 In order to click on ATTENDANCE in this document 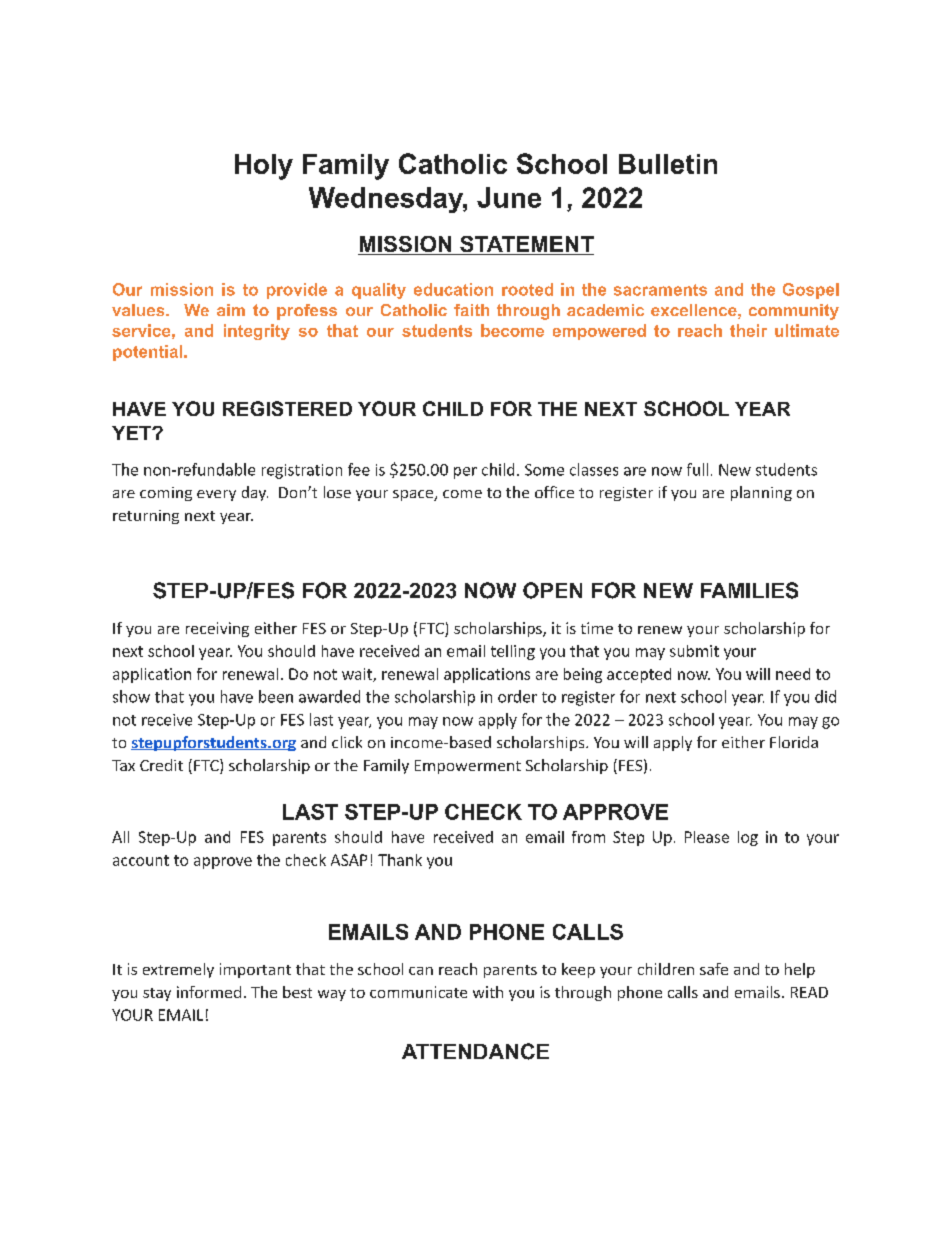, I will do `click(475, 1051)`.
